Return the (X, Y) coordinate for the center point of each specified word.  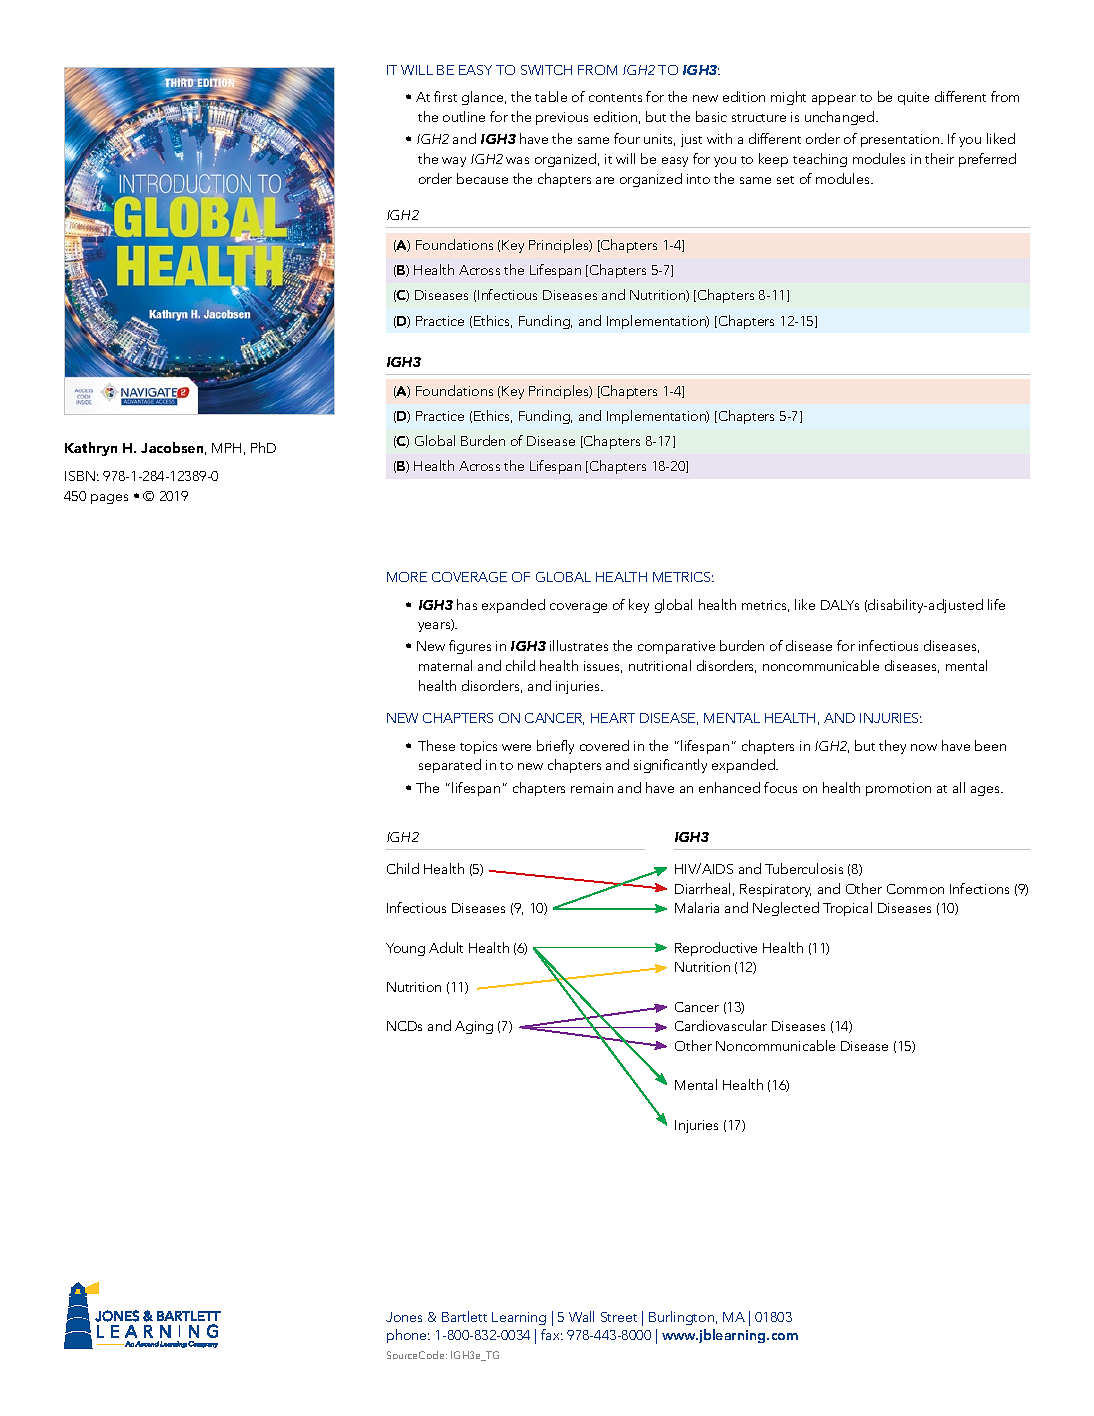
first (445, 96)
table (551, 96)
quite (913, 98)
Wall (581, 1316)
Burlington (681, 1318)
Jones (404, 1317)
